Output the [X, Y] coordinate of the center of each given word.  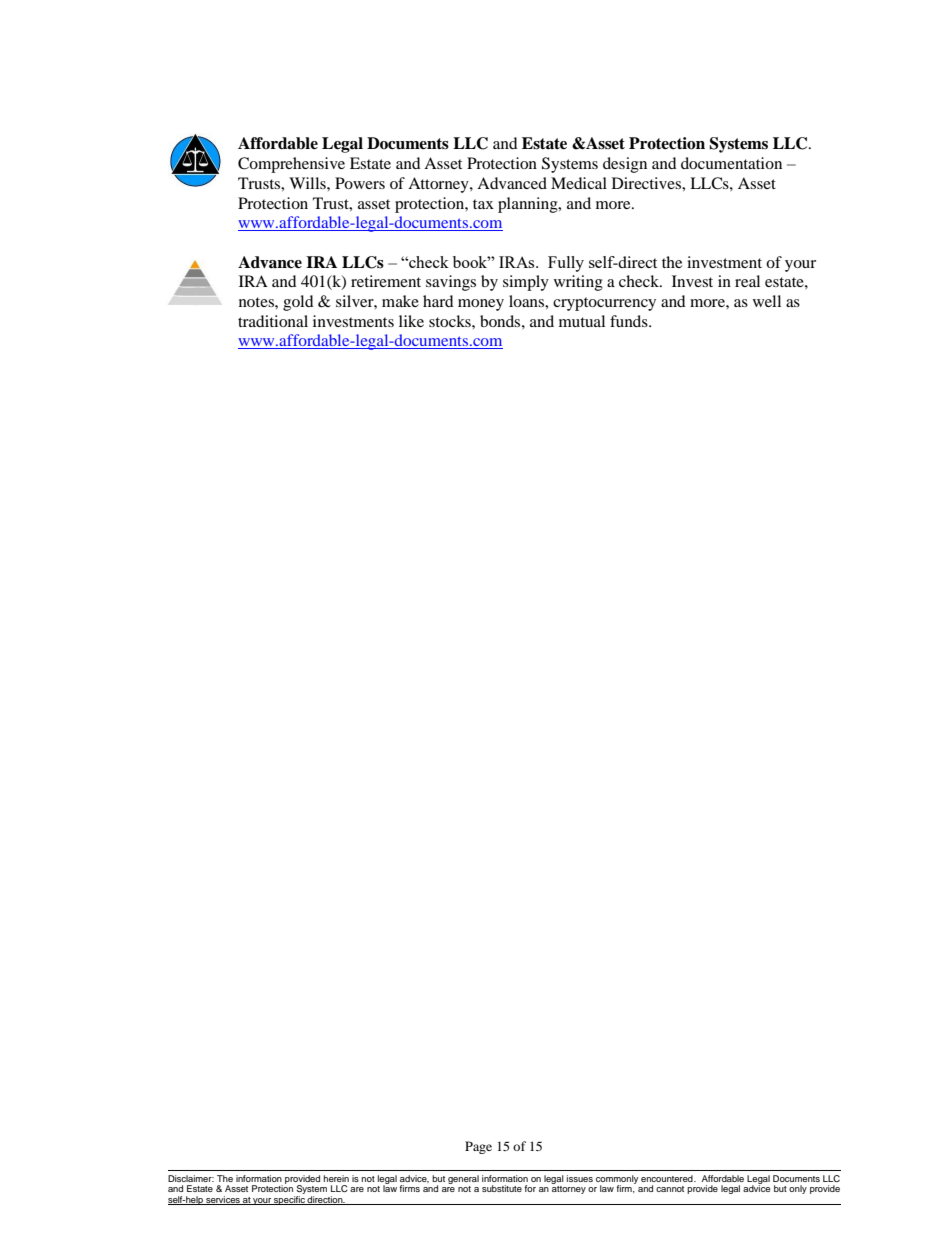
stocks [451, 321]
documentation [731, 163]
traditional [273, 321]
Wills [308, 183]
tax [483, 204]
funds [630, 321]
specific [289, 1200]
